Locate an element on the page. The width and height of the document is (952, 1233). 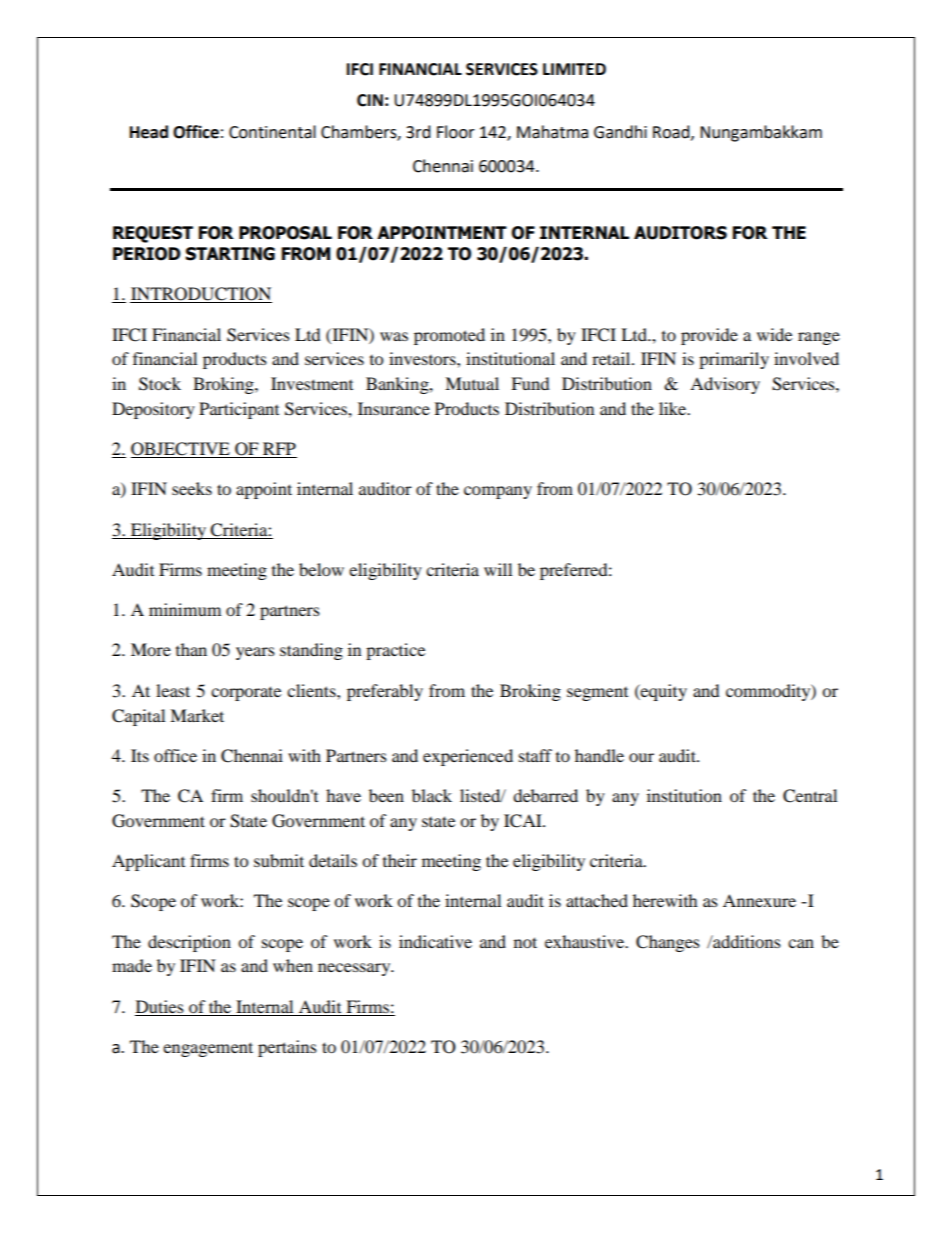
minimum is located at coordinates (185, 609).
